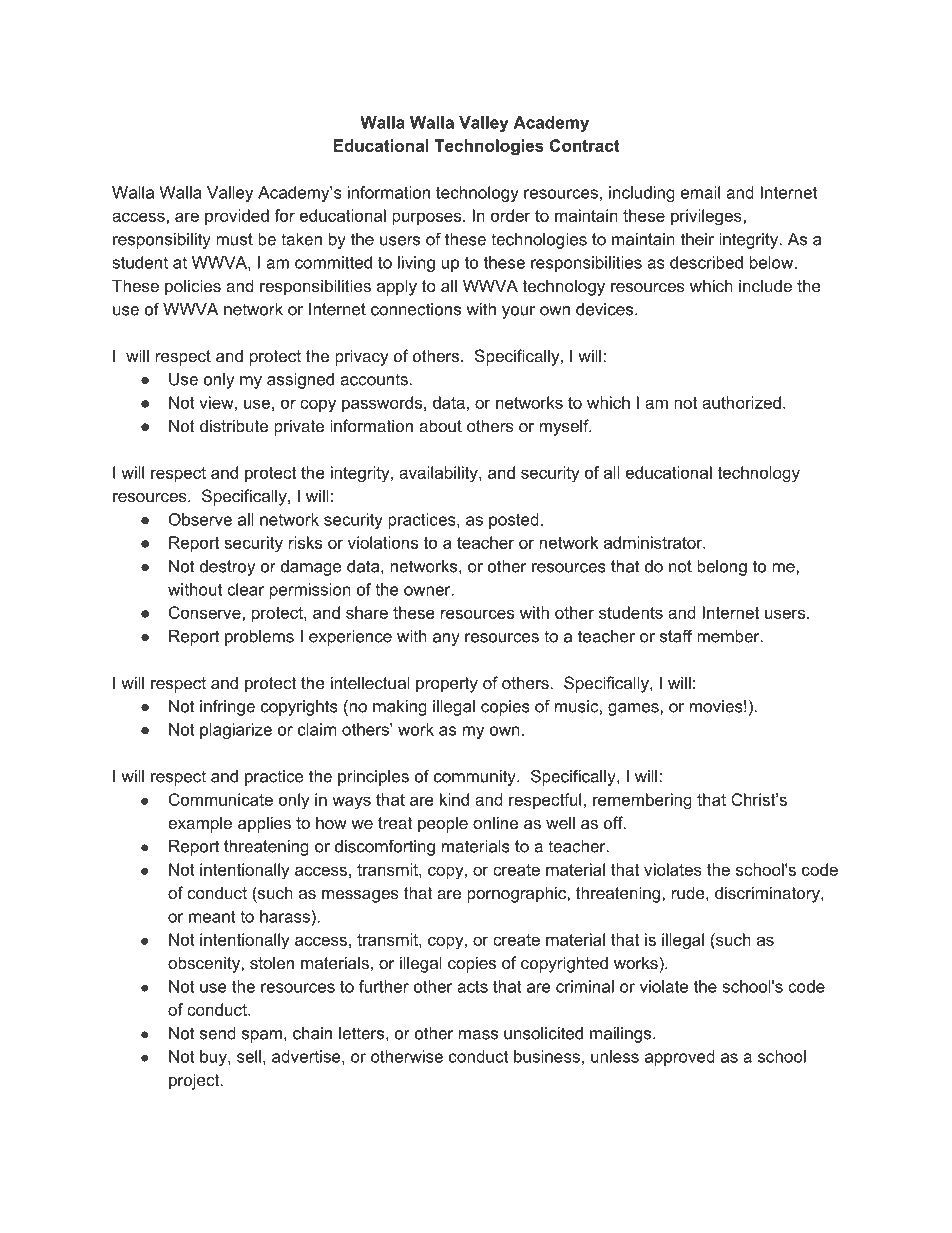  Describe the element at coordinates (446, 639) in the image. I see `any` at that location.
